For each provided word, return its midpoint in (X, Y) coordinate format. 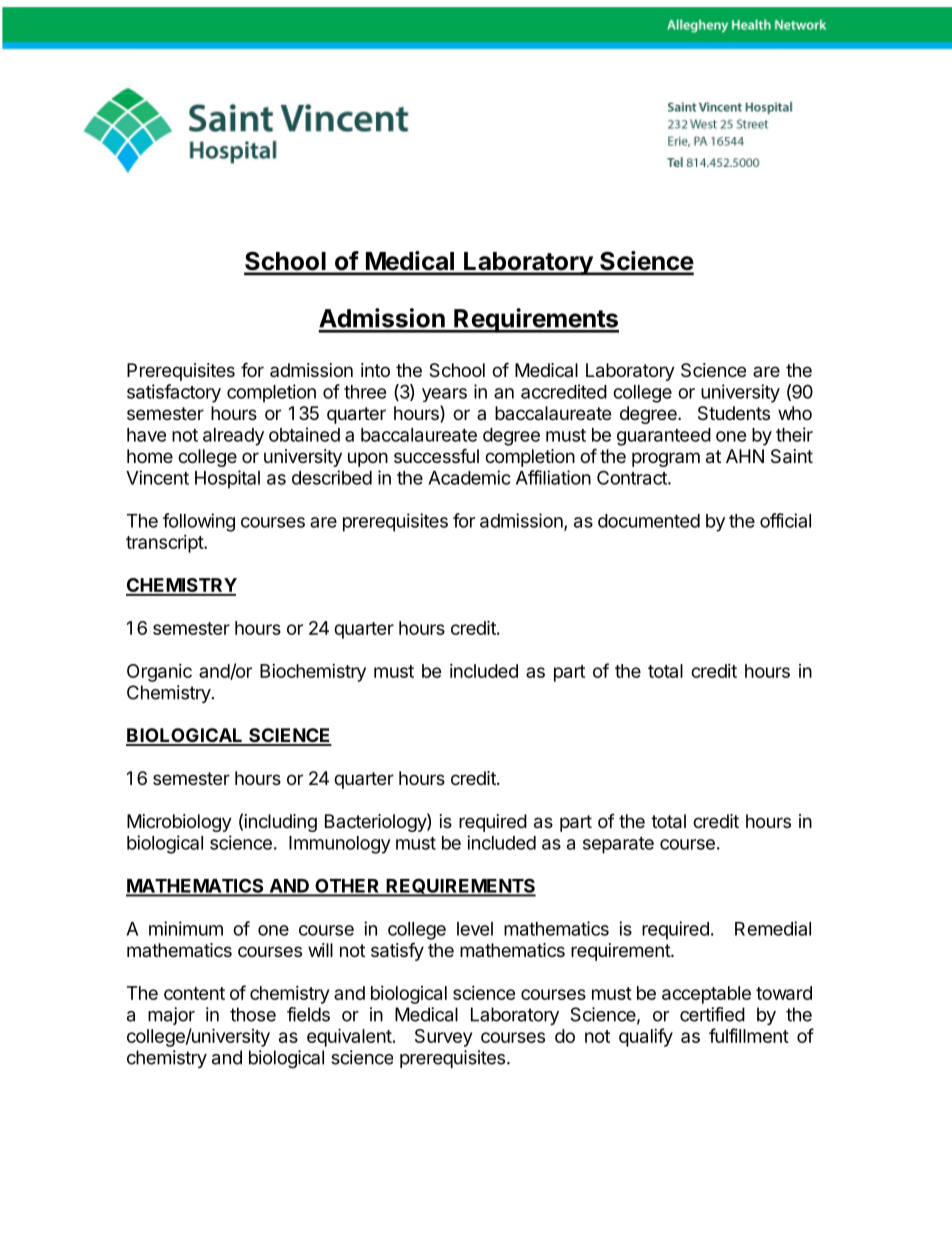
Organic (159, 673)
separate (618, 845)
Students (734, 413)
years (444, 395)
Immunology (340, 845)
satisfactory (174, 393)
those (253, 1014)
